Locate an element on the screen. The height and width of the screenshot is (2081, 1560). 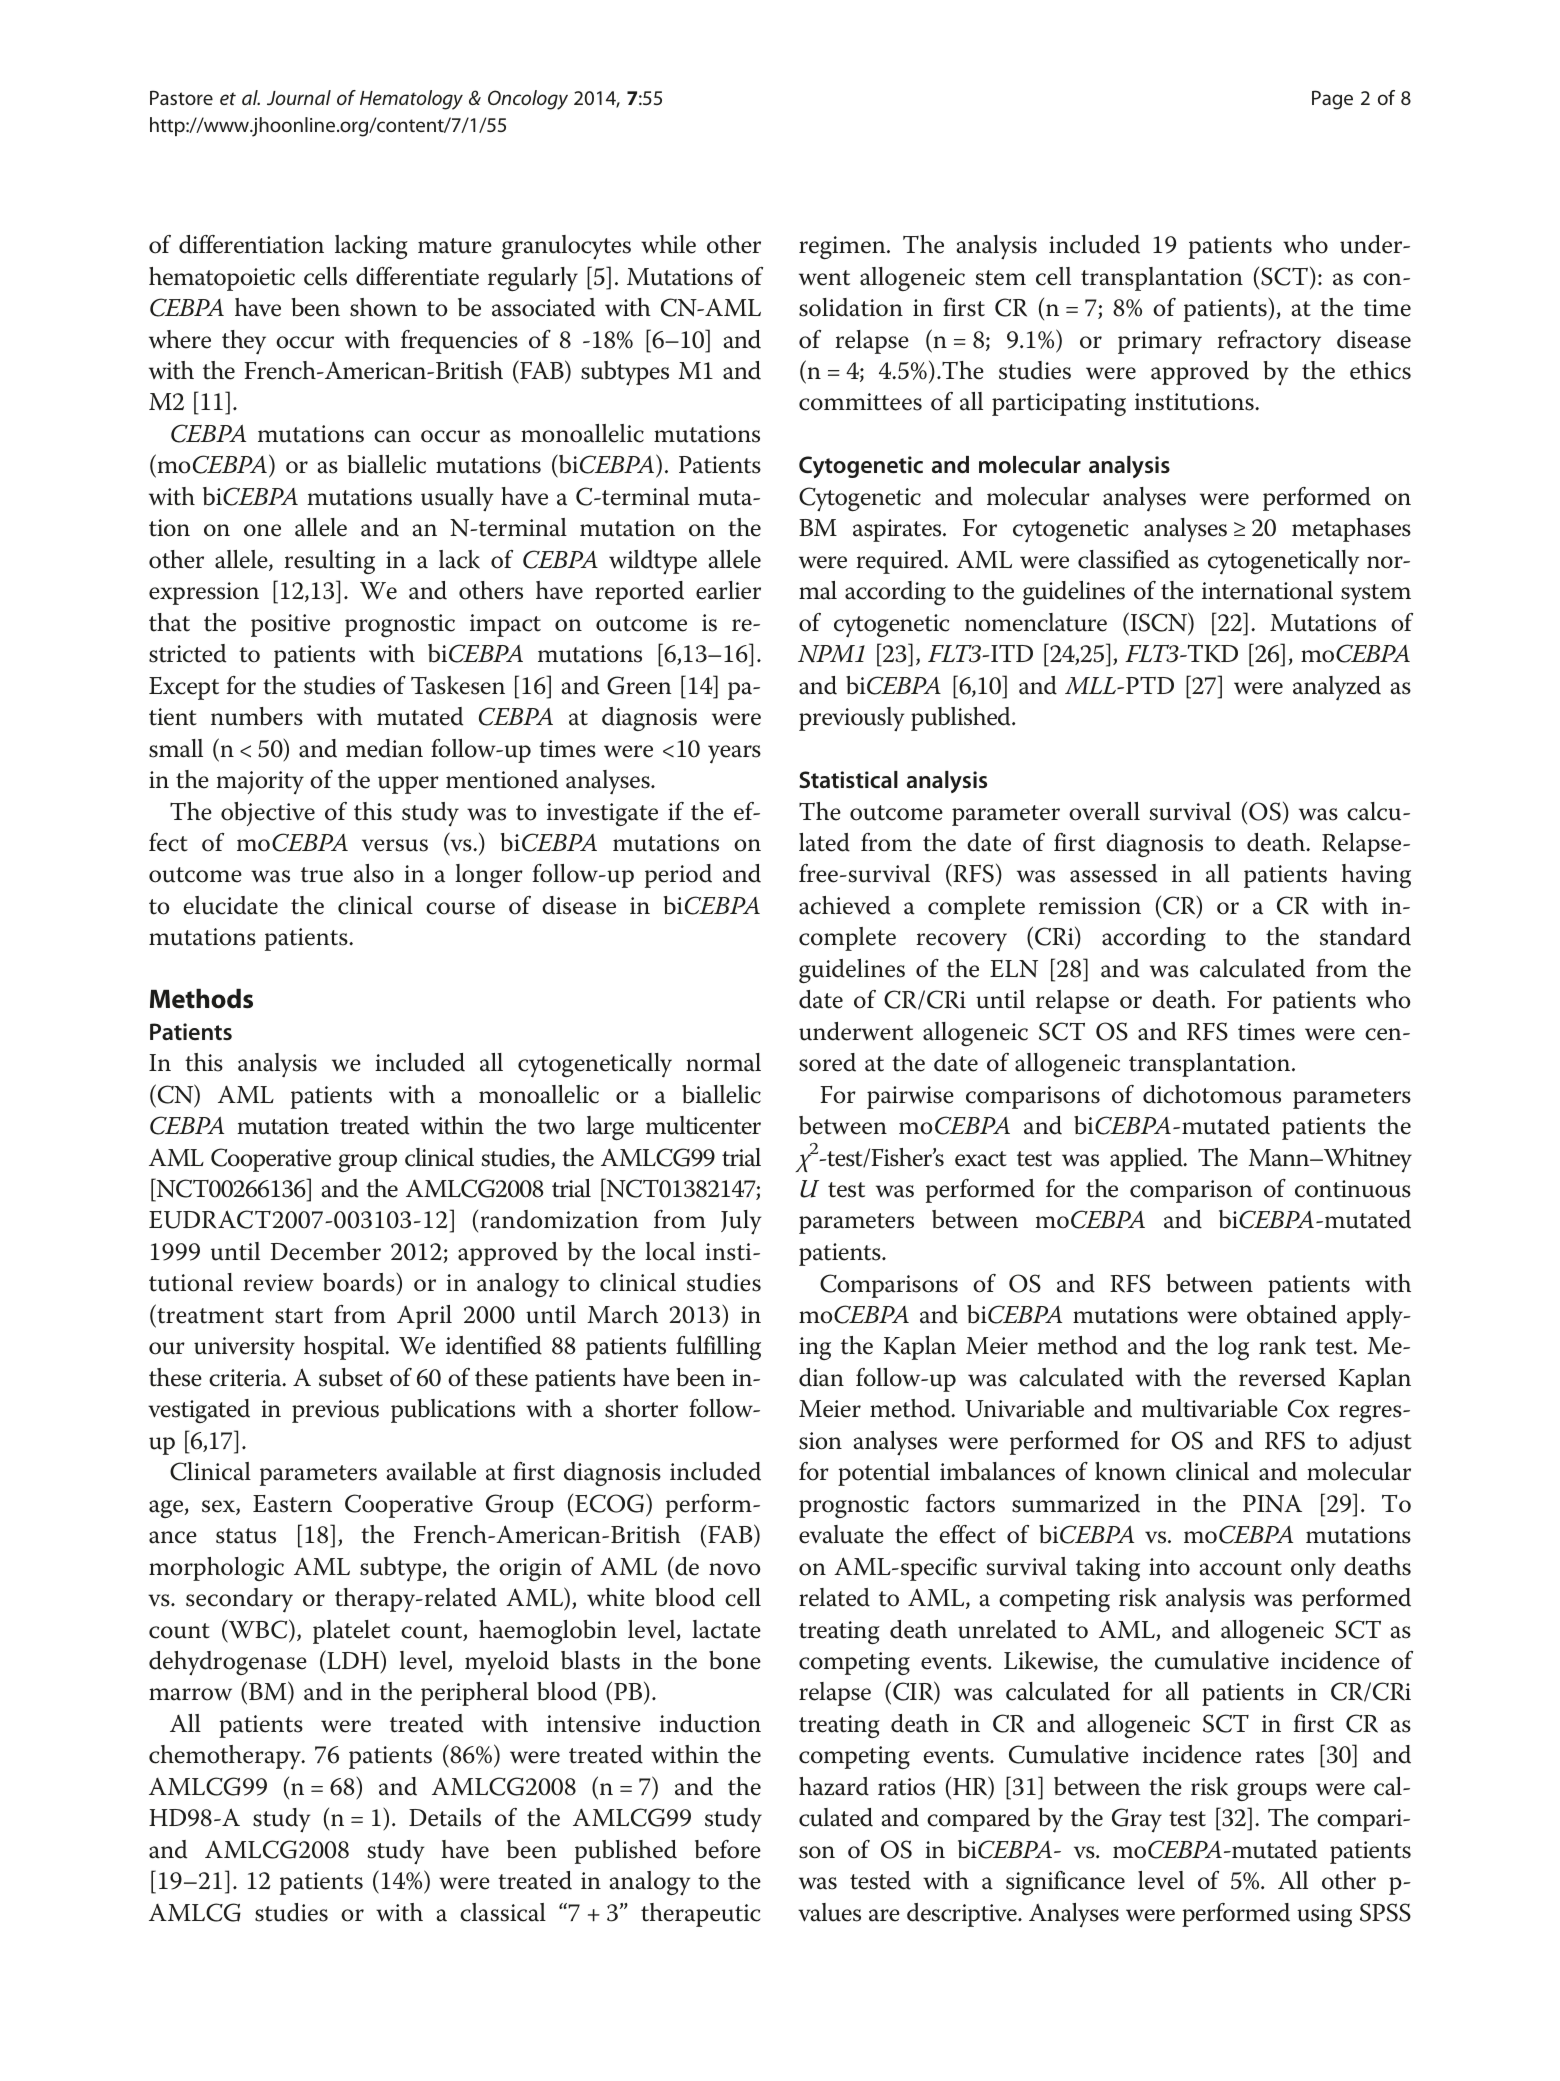
resulting is located at coordinates (329, 562).
